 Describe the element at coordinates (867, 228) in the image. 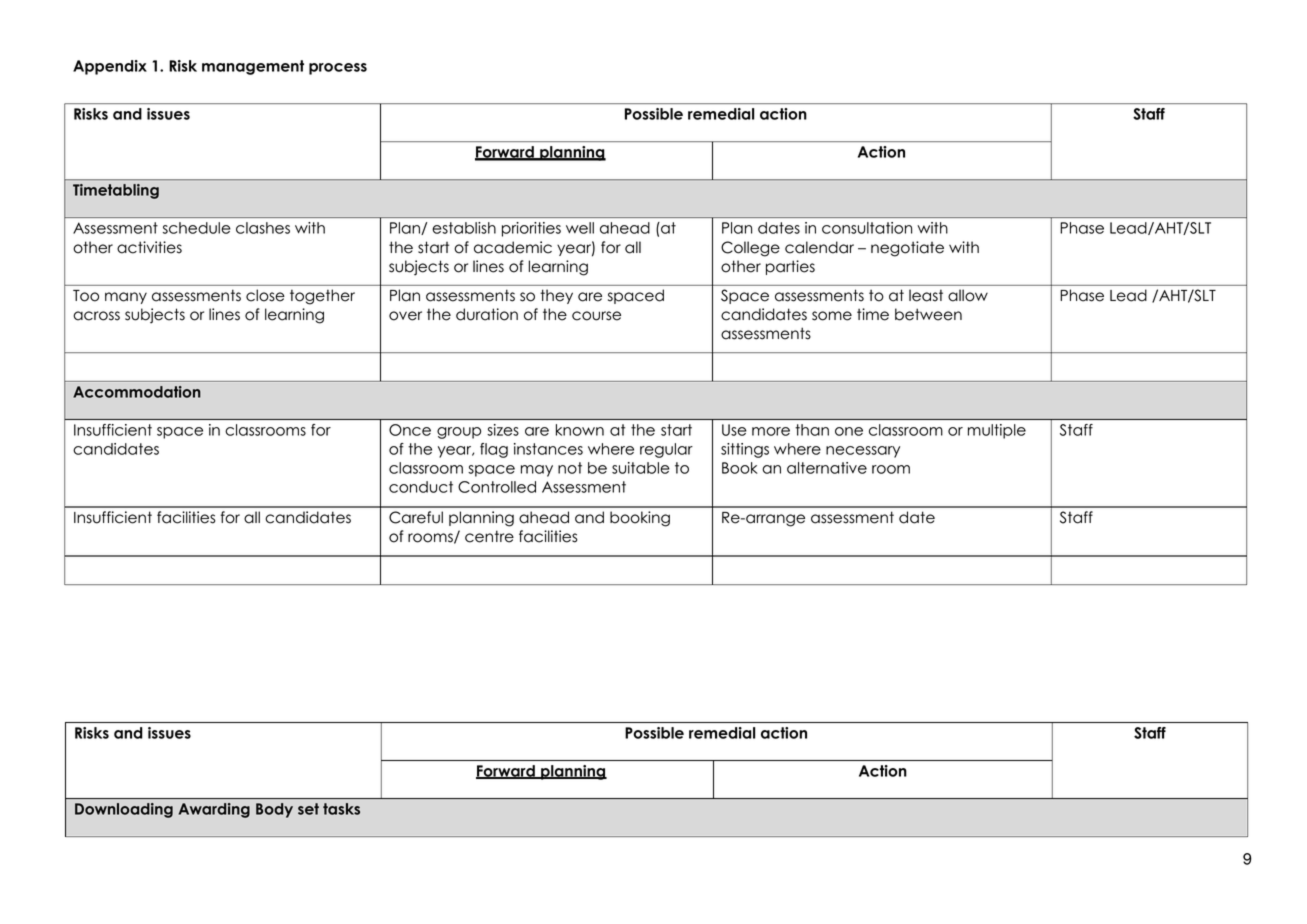

I see `consultation` at that location.
